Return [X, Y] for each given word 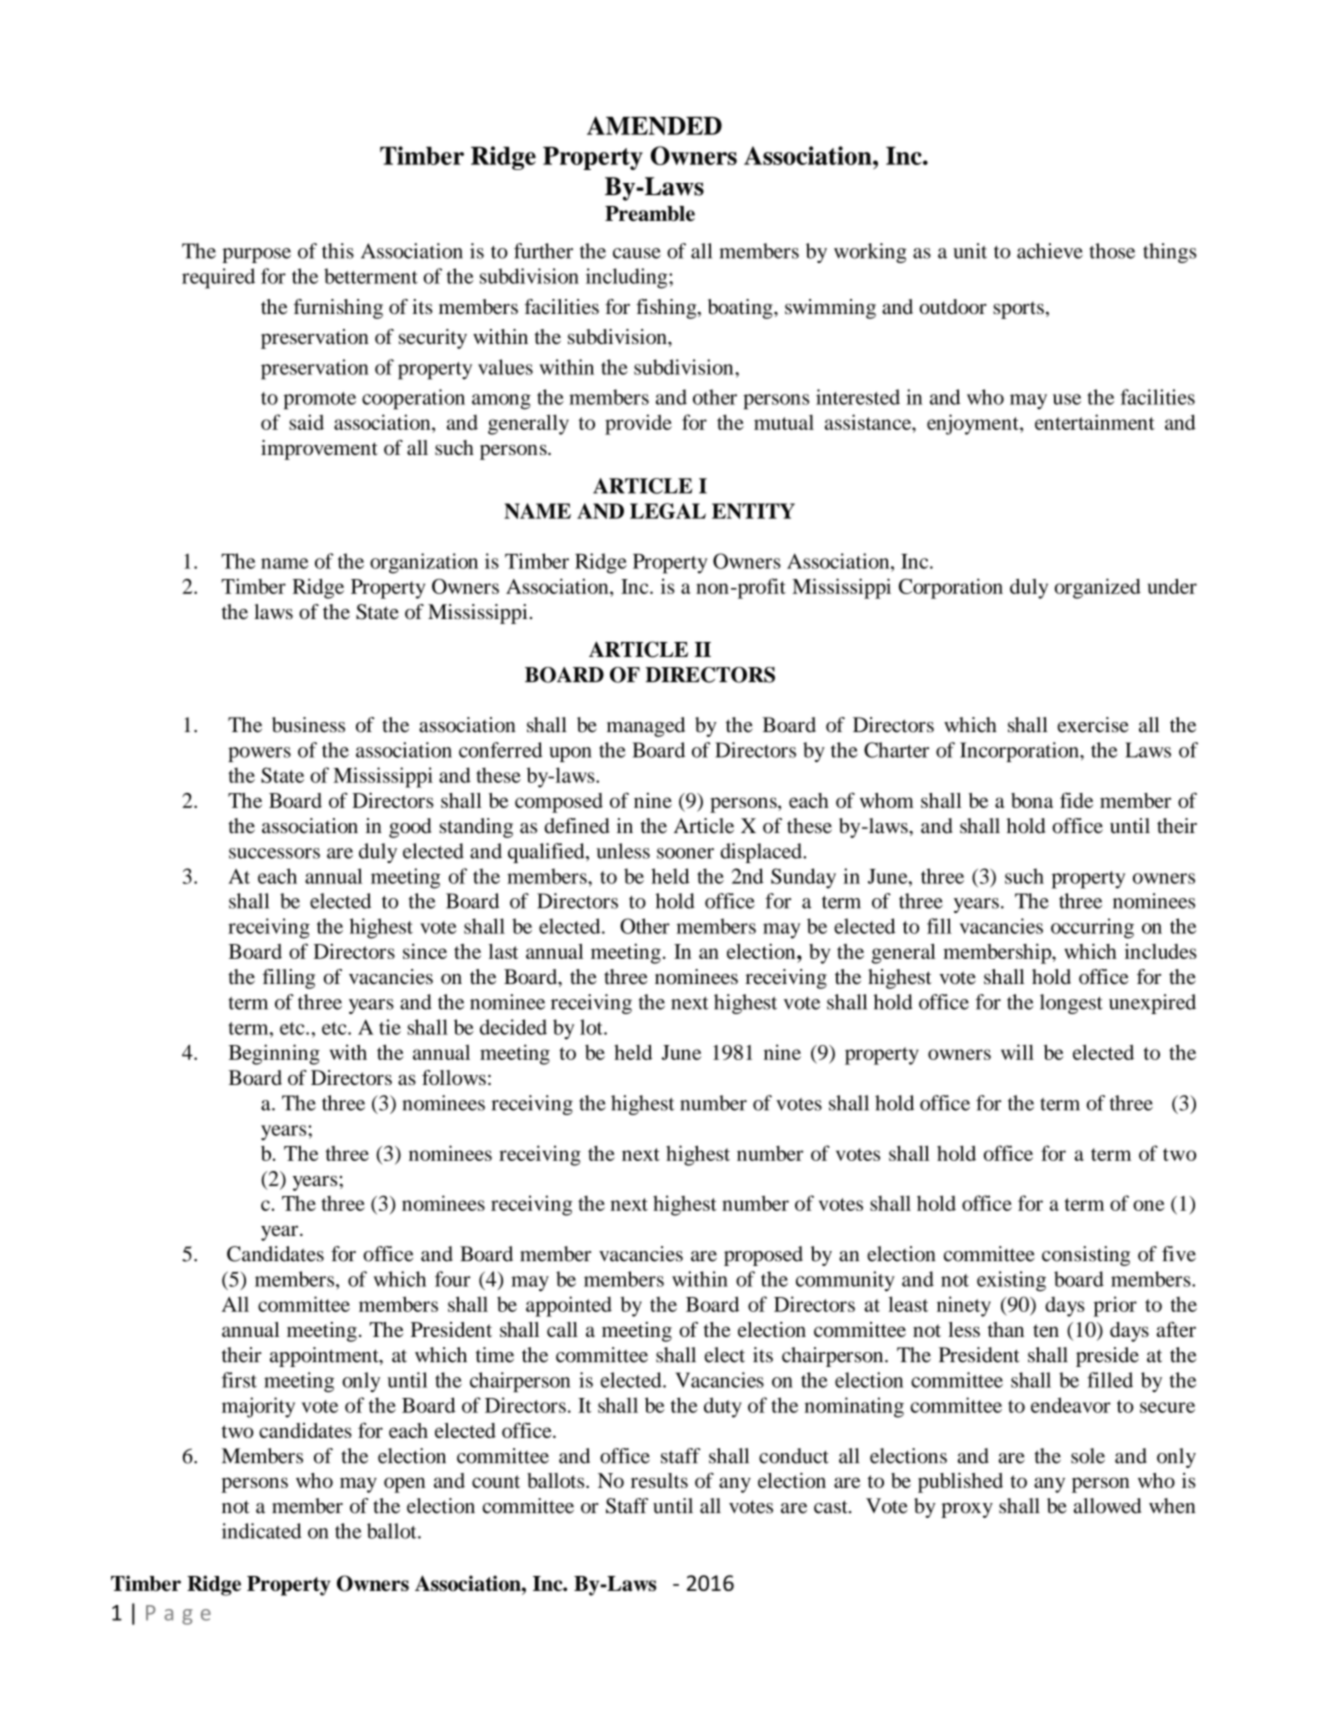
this [338, 251]
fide [1076, 800]
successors [274, 853]
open [404, 1485]
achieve [1050, 251]
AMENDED [654, 125]
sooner [685, 853]
